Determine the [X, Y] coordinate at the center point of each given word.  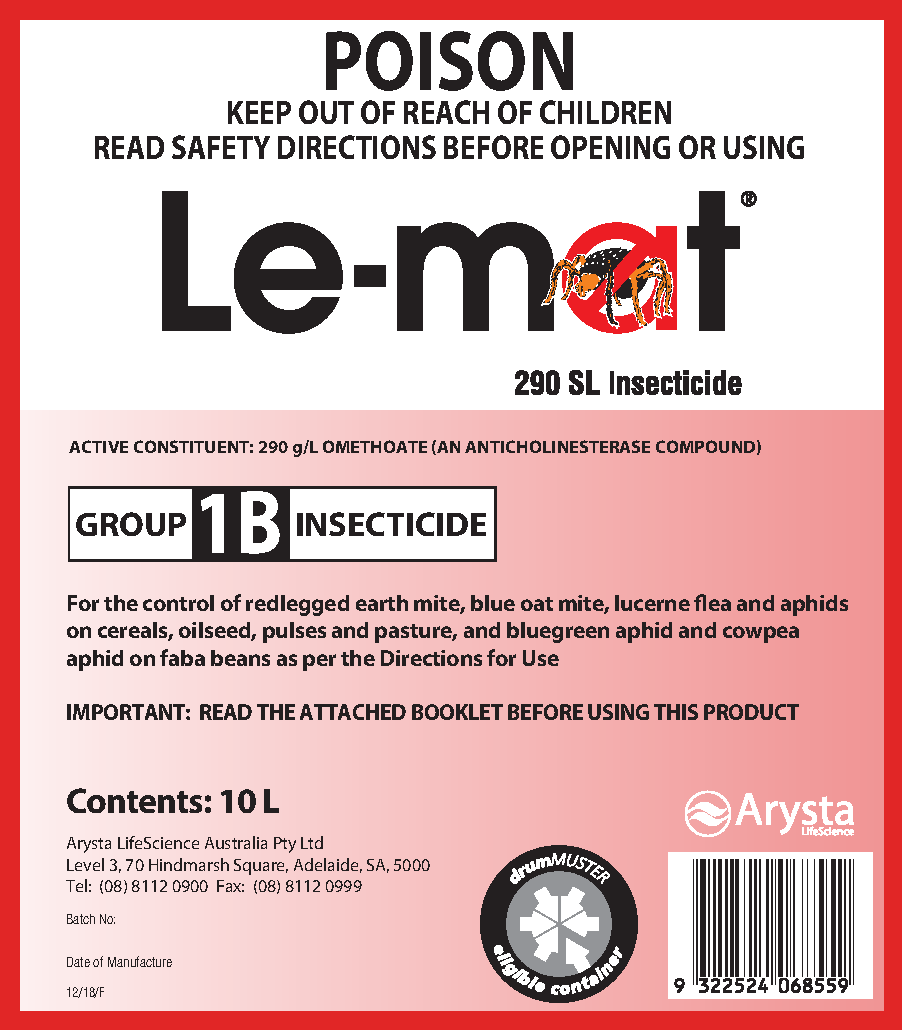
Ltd [312, 842]
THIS [676, 712]
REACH [446, 112]
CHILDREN [605, 112]
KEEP [259, 112]
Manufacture [140, 961]
